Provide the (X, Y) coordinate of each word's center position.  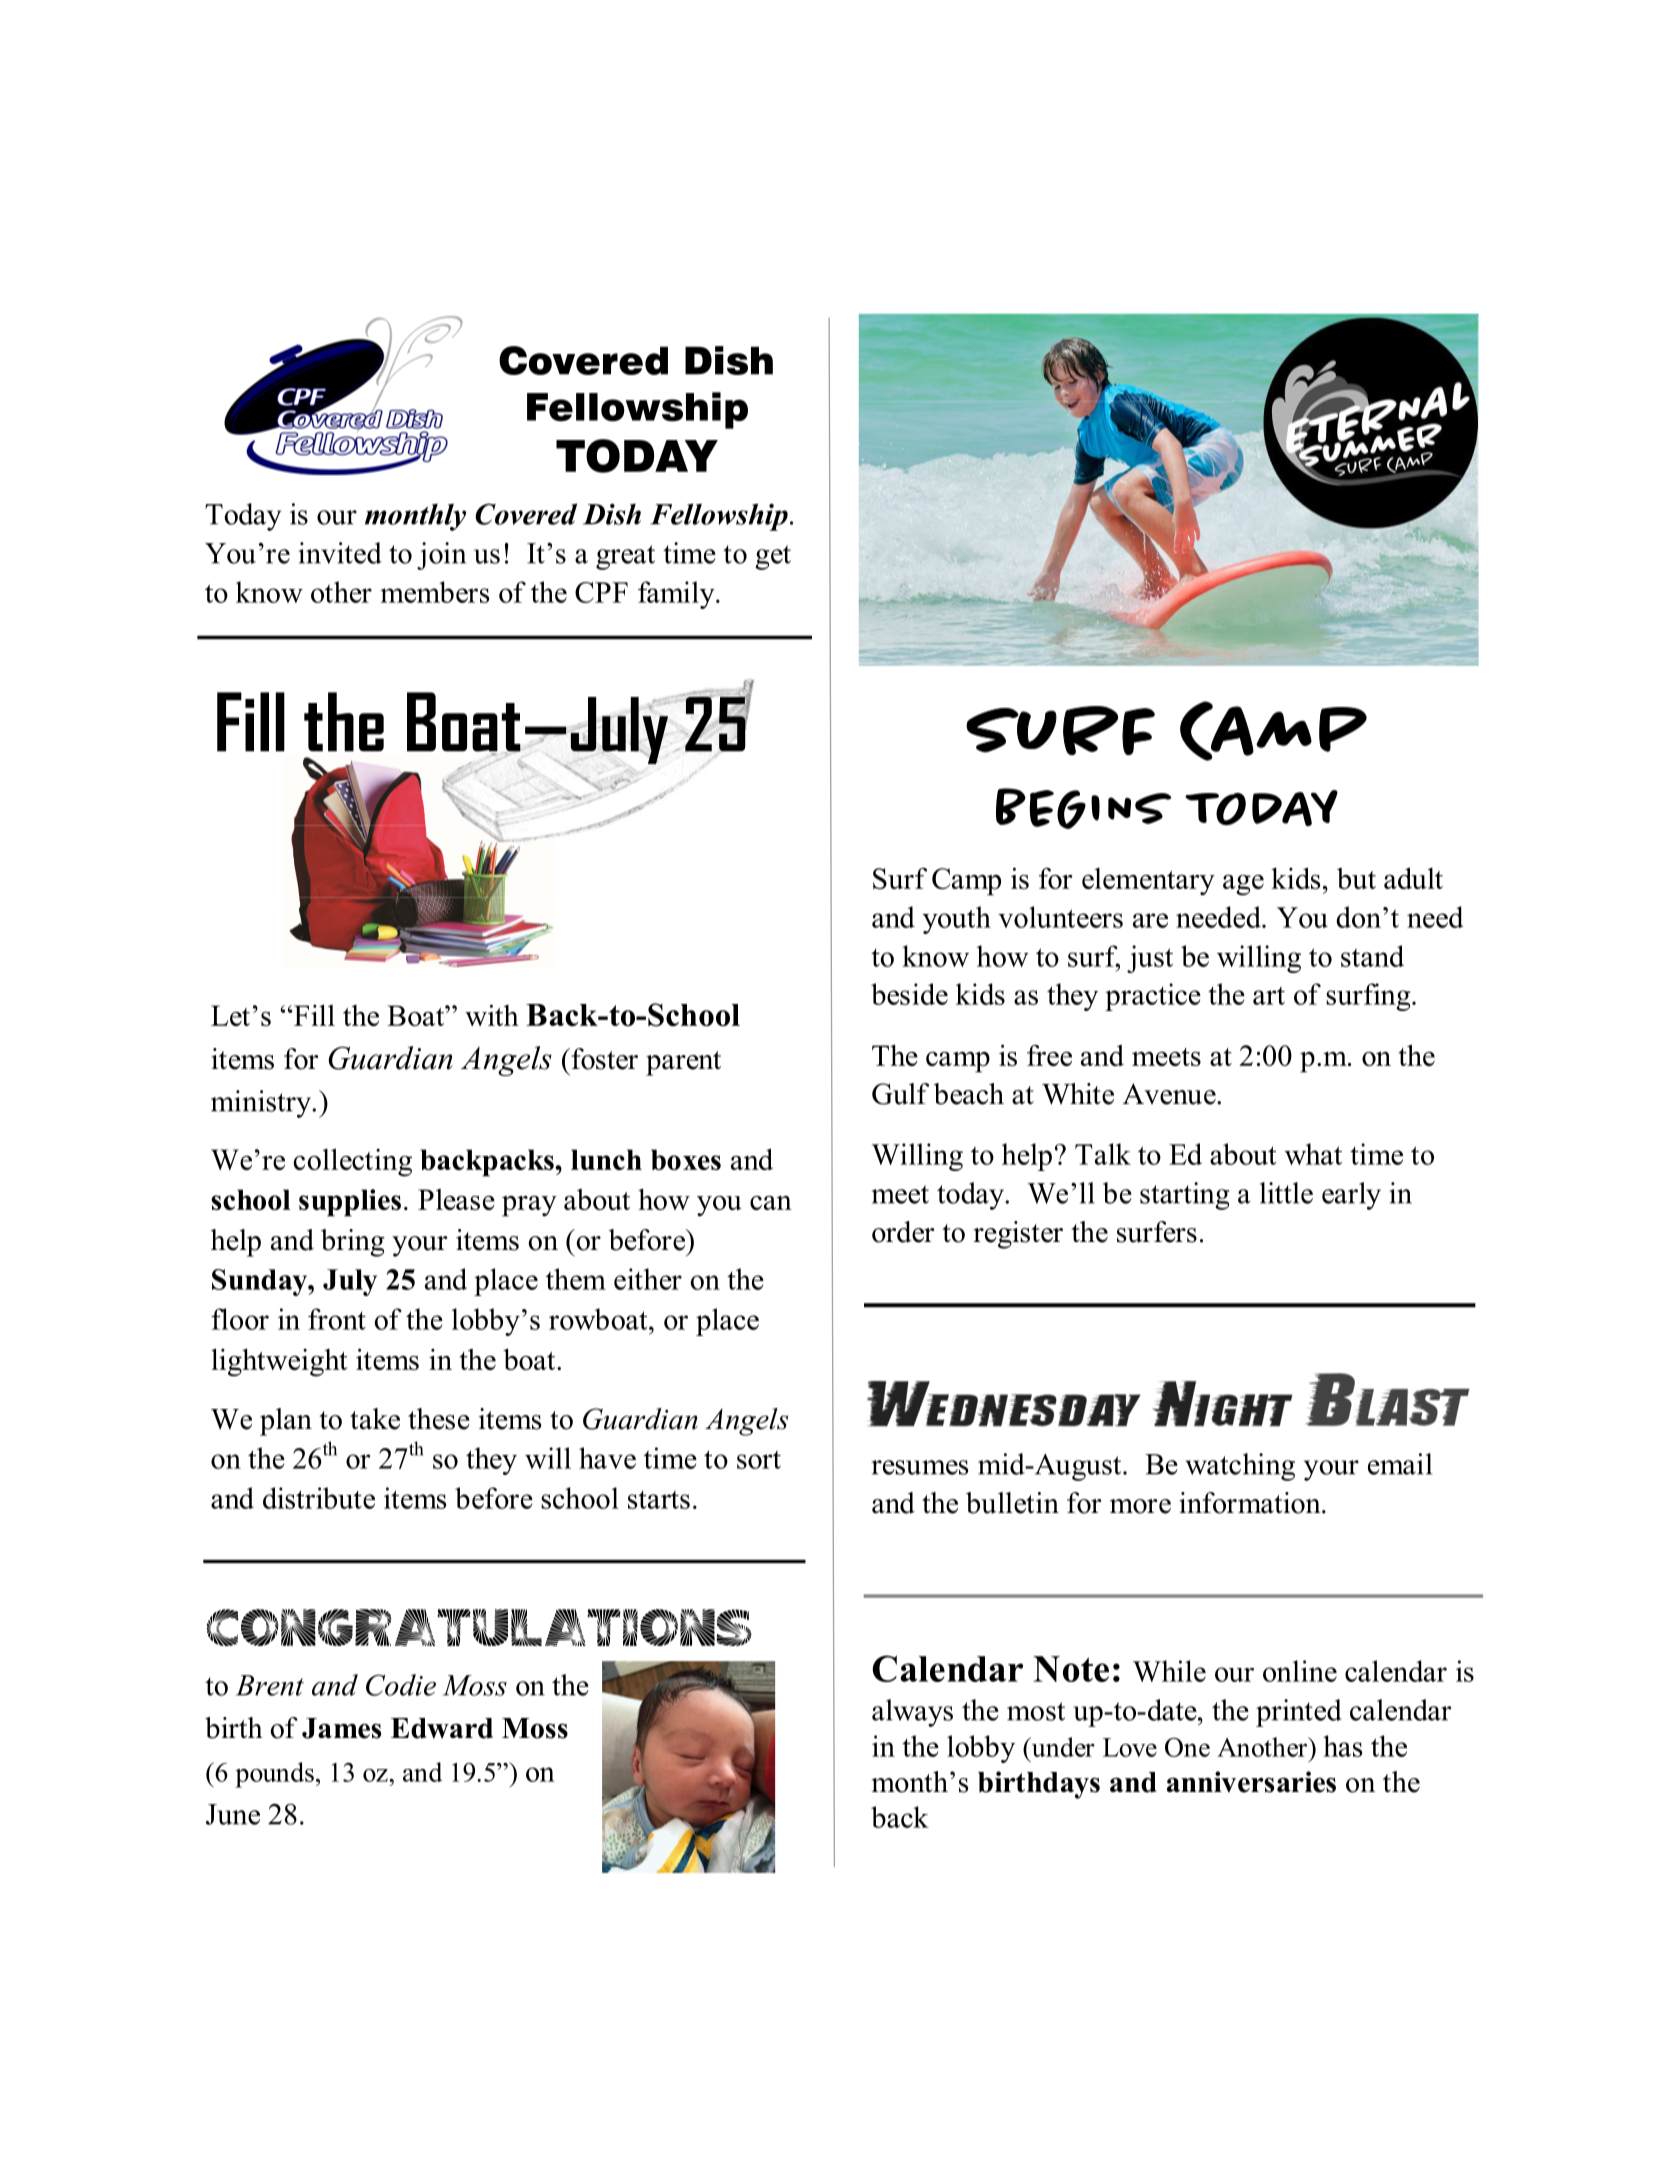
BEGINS (1084, 808)
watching (1240, 1467)
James (341, 1728)
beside (909, 994)
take (375, 1419)
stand (1372, 956)
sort (759, 1460)
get (773, 557)
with (492, 1015)
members (434, 592)
